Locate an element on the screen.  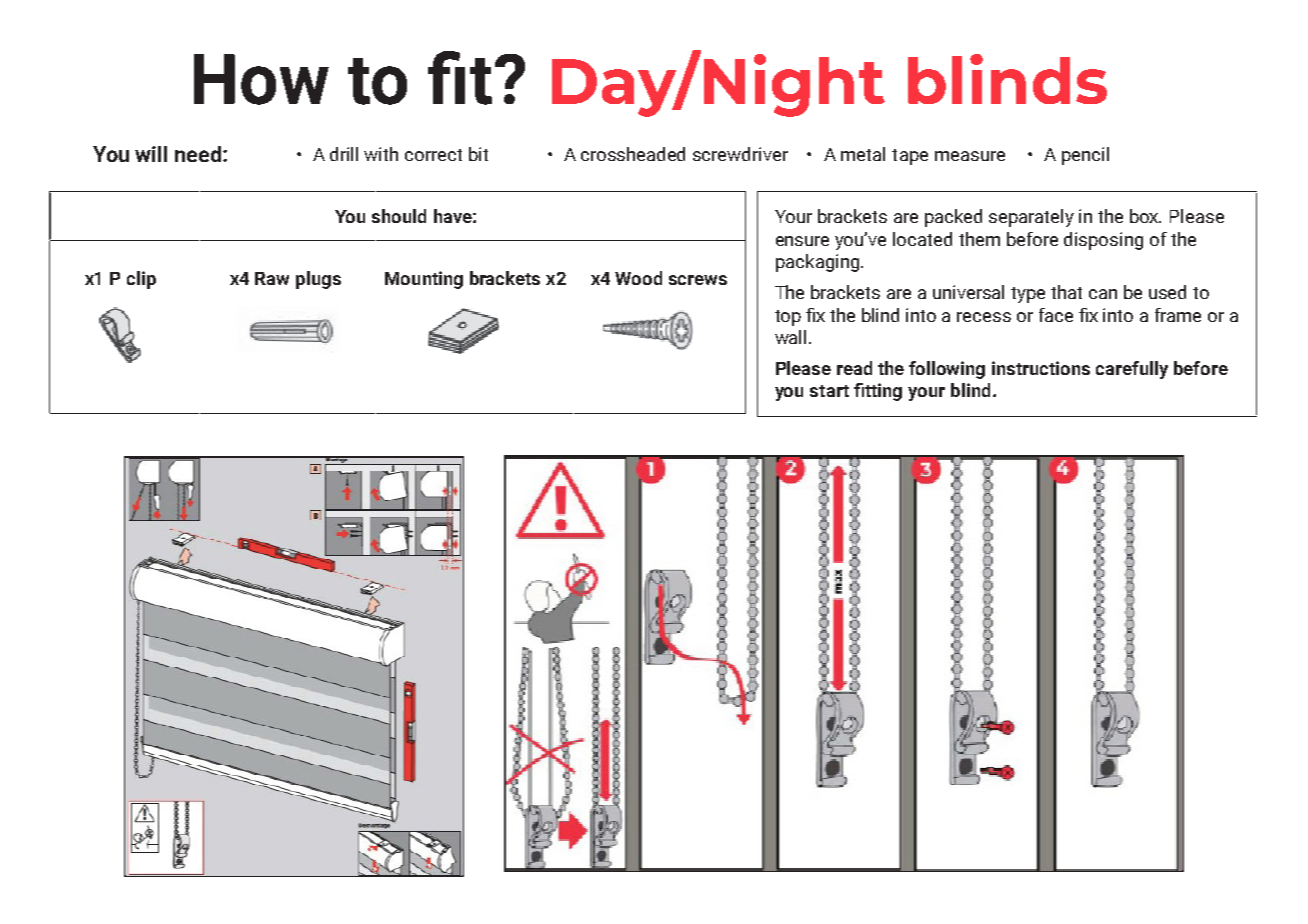
read is located at coordinates (854, 368).
